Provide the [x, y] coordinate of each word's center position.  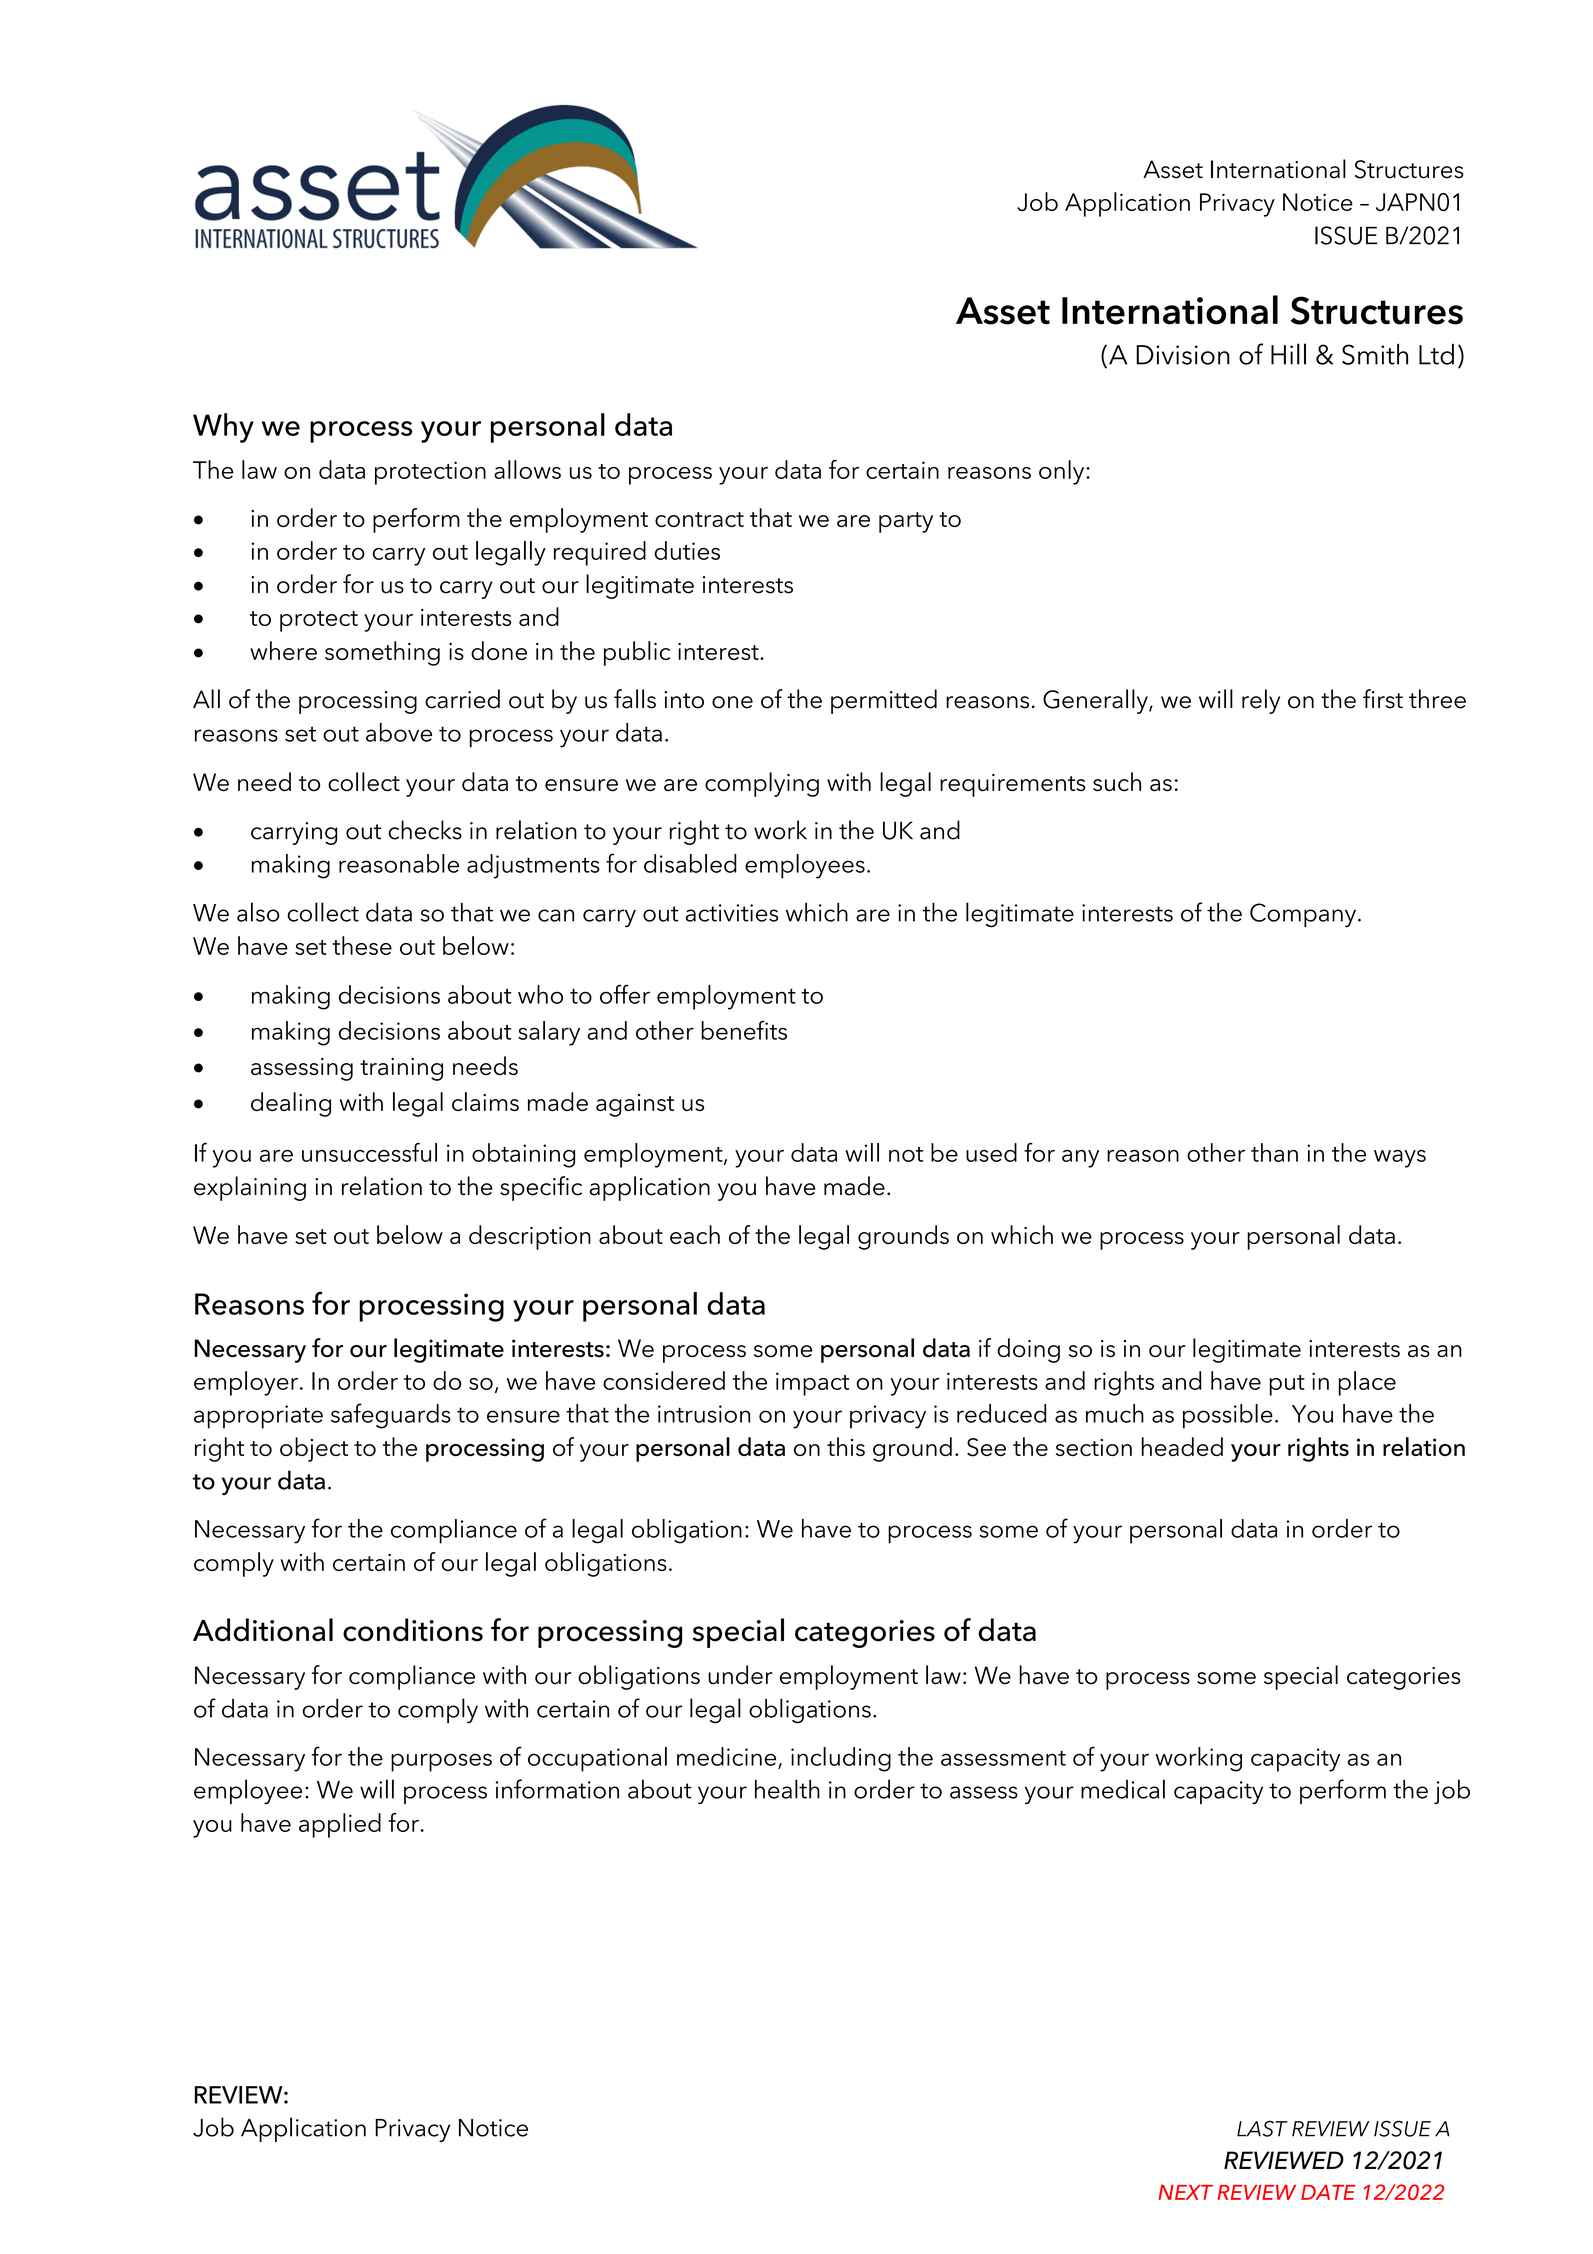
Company [1304, 915]
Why [223, 428]
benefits [744, 1030]
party [906, 522]
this [846, 1446]
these [362, 945]
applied [340, 1825]
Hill [1288, 354]
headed [1182, 1446]
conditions [413, 1630]
